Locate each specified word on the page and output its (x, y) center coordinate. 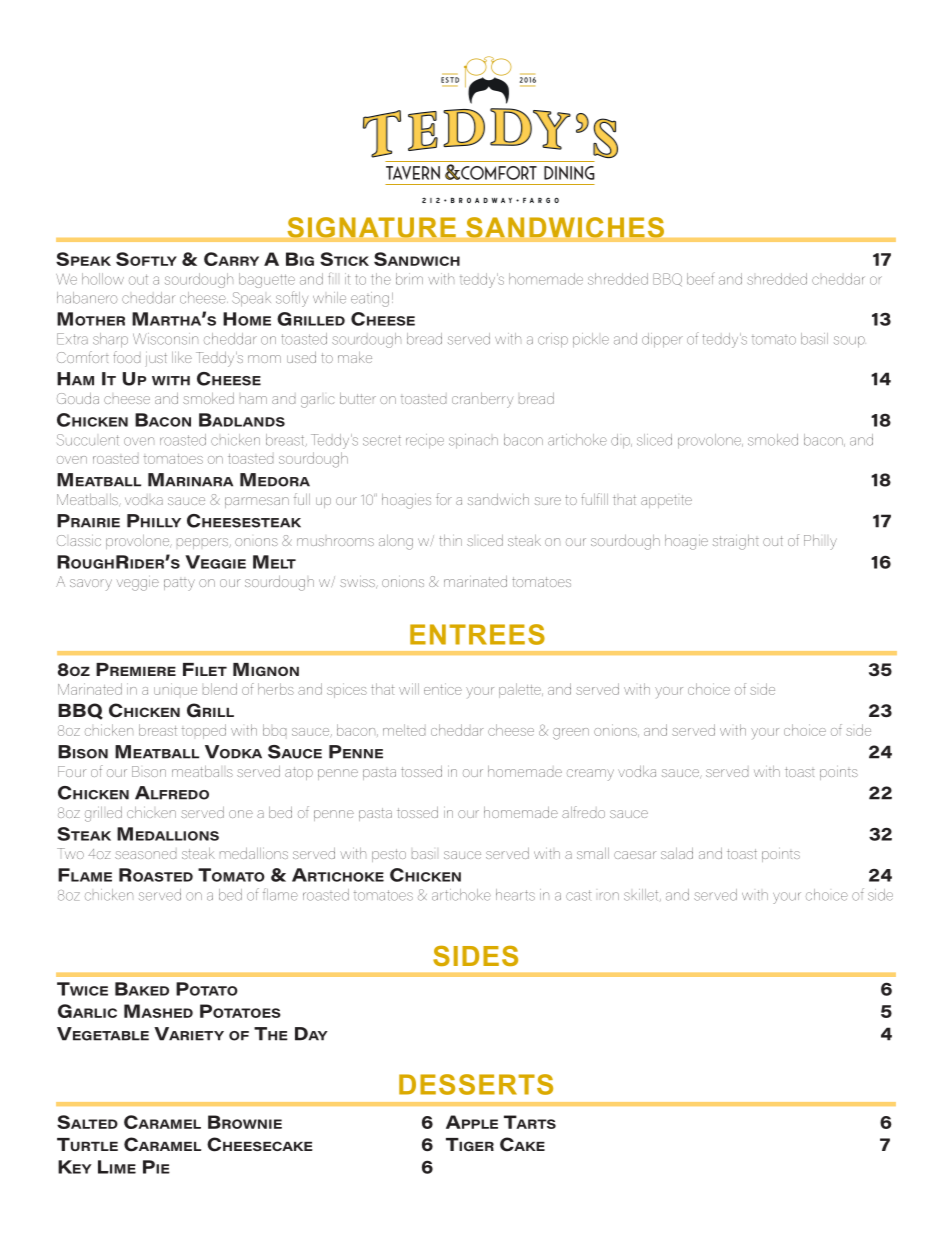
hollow (103, 279)
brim (409, 279)
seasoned (145, 855)
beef (701, 278)
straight (736, 542)
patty (179, 585)
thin (450, 540)
